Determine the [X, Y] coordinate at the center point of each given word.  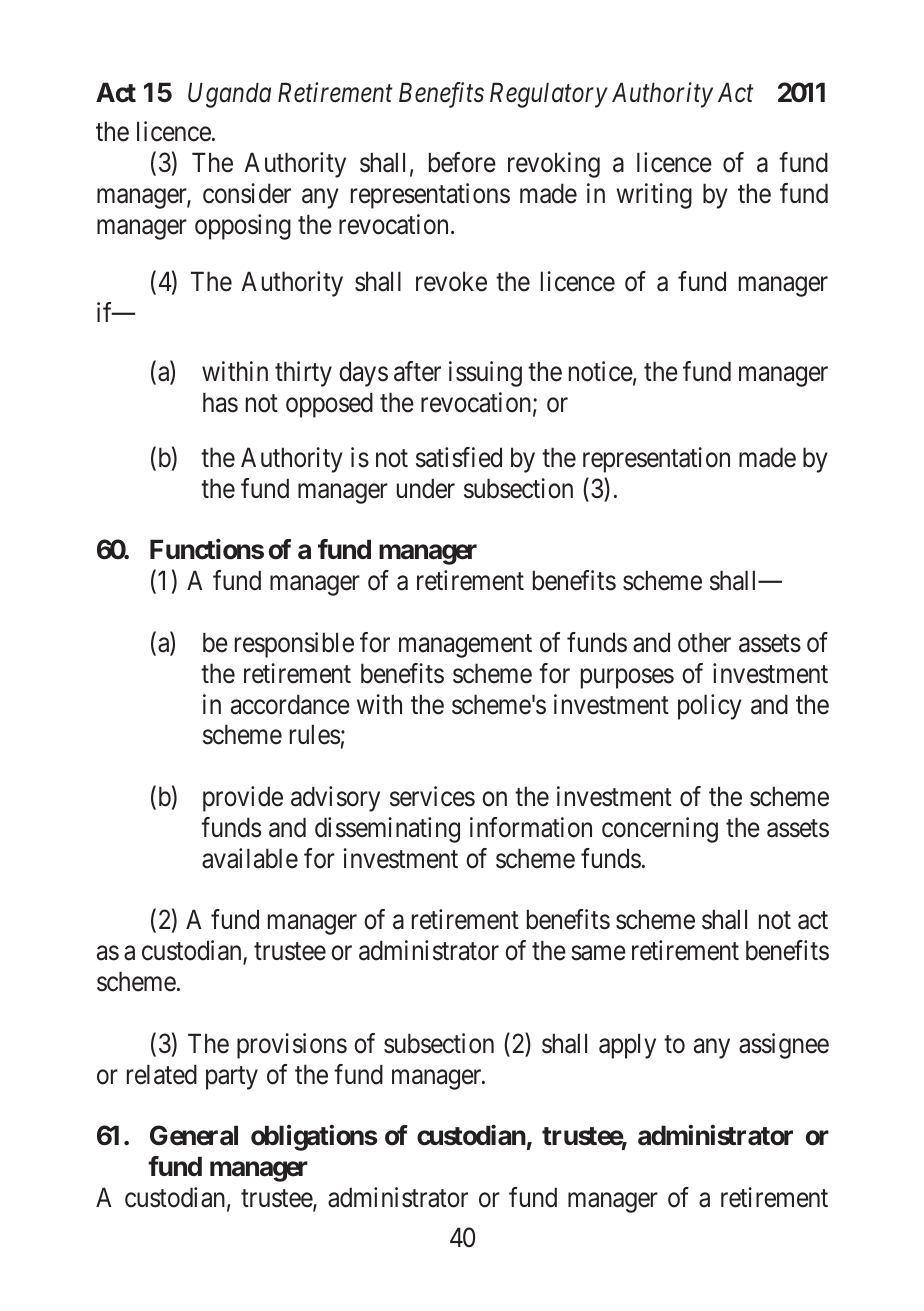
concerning [660, 830]
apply [627, 1046]
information [531, 827]
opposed [329, 405]
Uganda [229, 95]
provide [243, 799]
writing [654, 196]
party [232, 1078]
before [462, 162]
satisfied [459, 457]
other [704, 642]
